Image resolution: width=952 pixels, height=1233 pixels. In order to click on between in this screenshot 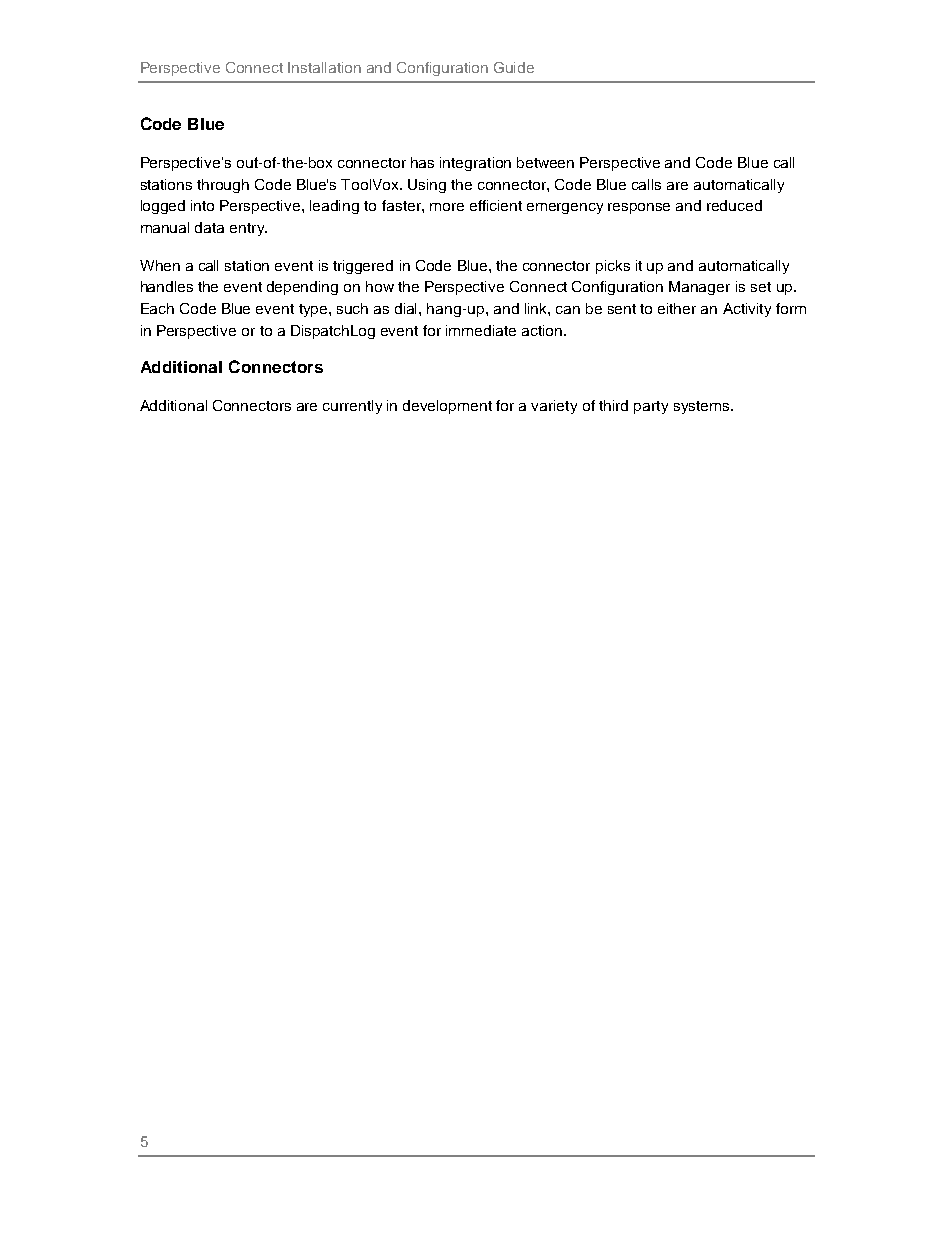, I will do `click(545, 162)`.
